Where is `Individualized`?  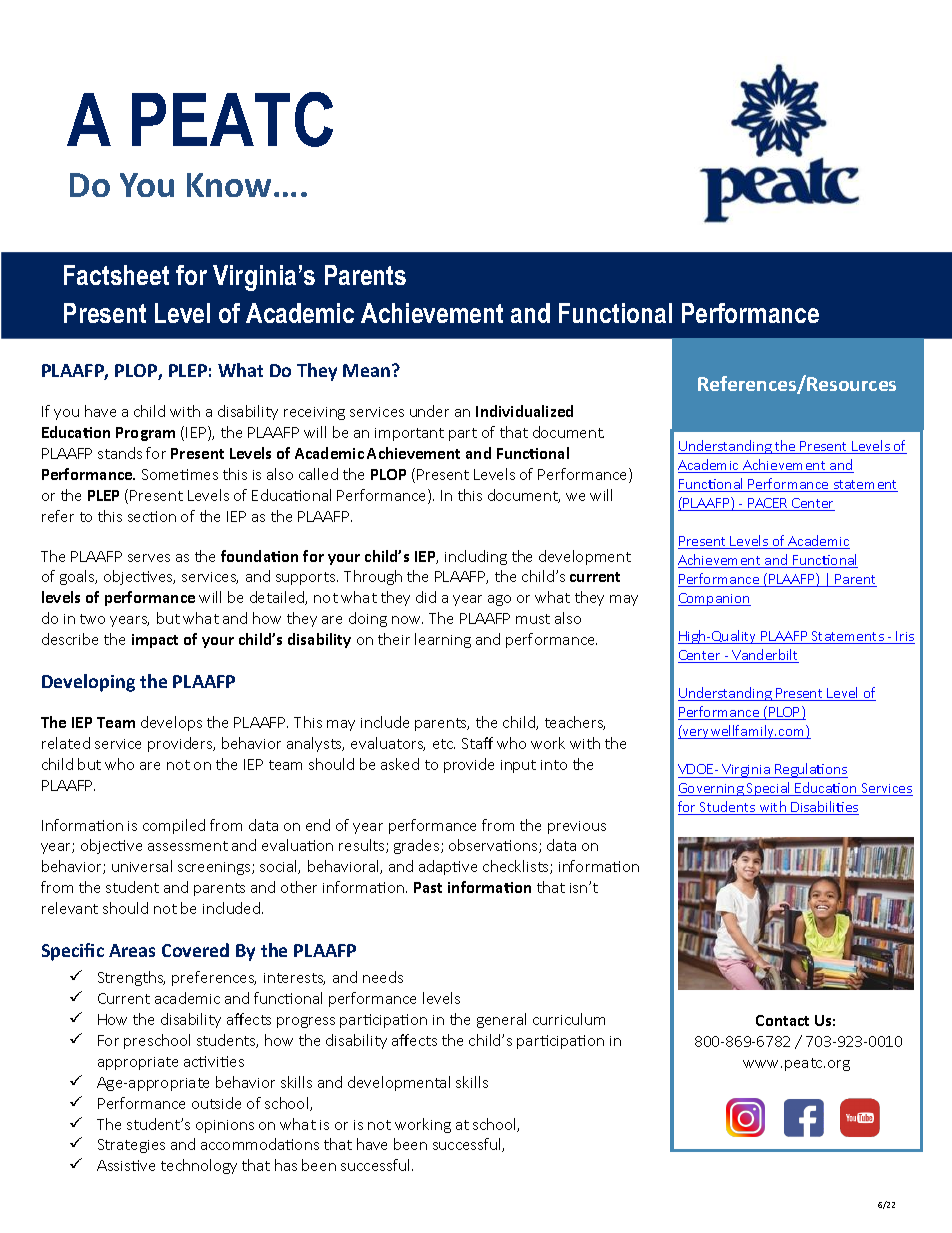
Individualized is located at coordinates (524, 411).
